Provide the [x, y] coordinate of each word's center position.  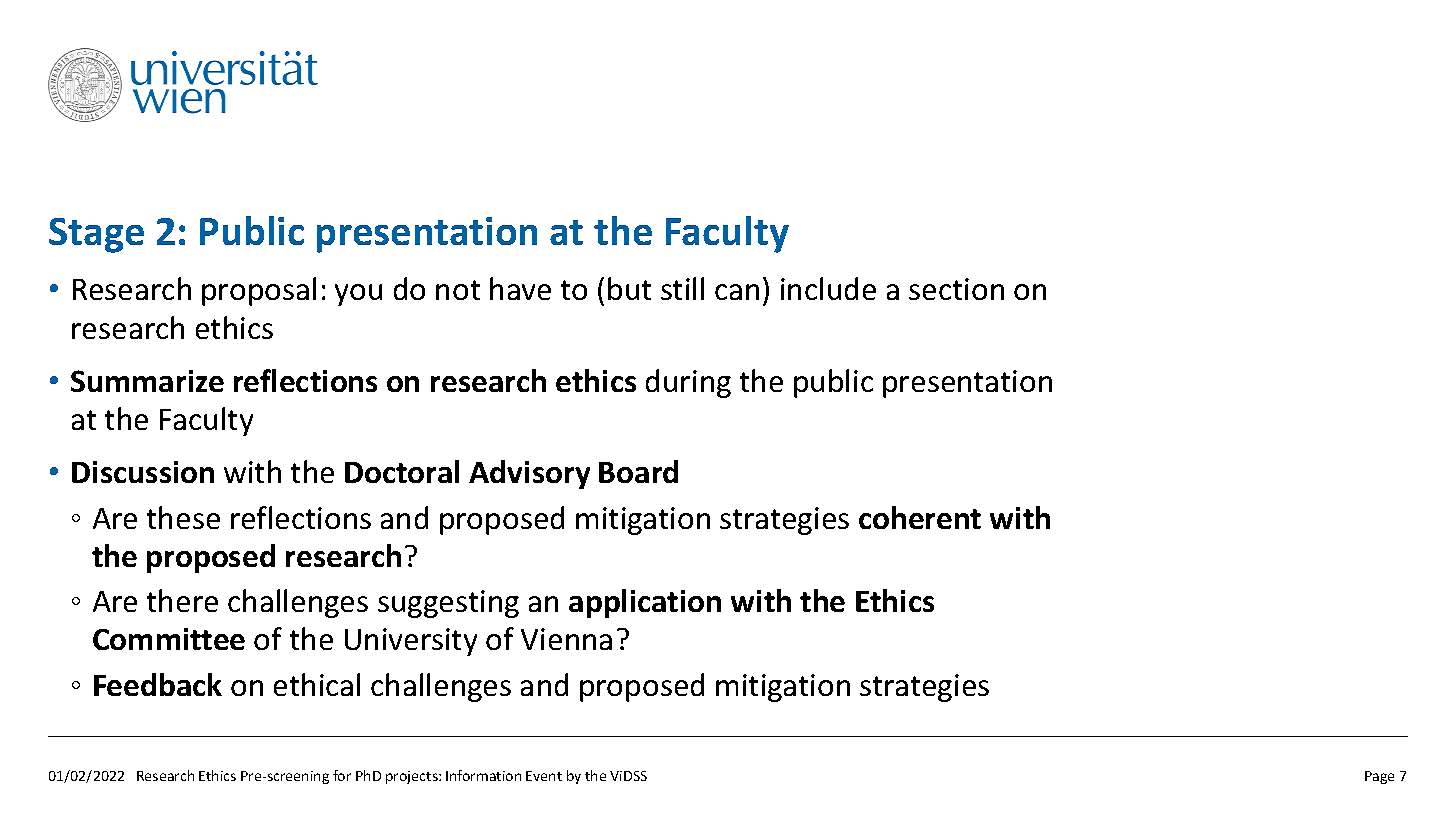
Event [544, 776]
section [956, 289]
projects [413, 777]
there [182, 600]
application [645, 603]
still [682, 288]
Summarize [147, 381]
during [688, 383]
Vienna [566, 639]
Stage [96, 235]
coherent [920, 517]
